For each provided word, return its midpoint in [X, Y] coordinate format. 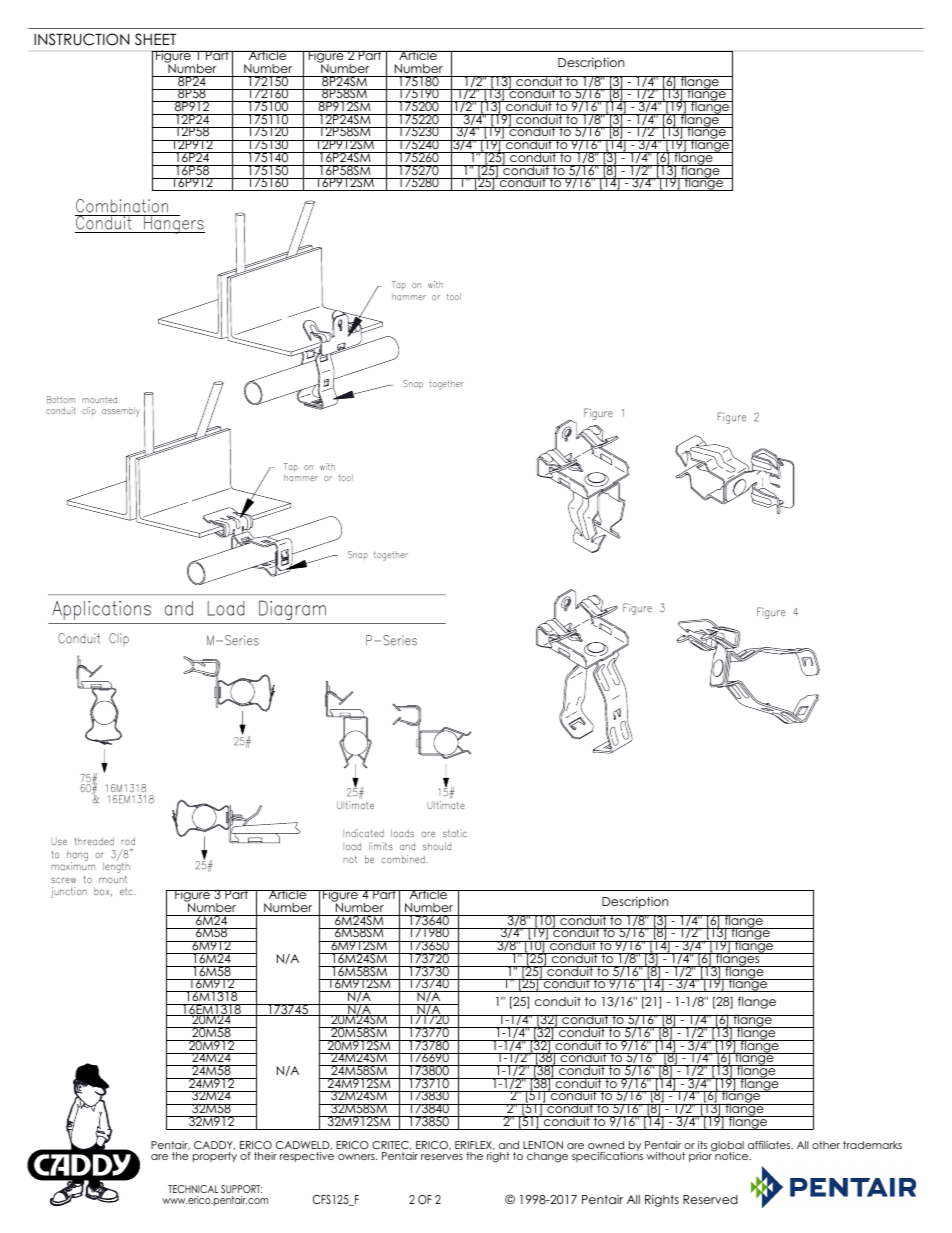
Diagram [292, 610]
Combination [122, 207]
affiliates [770, 1145]
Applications [101, 610]
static [455, 833]
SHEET [155, 39]
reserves [442, 1157]
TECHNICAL [193, 1189]
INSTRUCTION [81, 39]
